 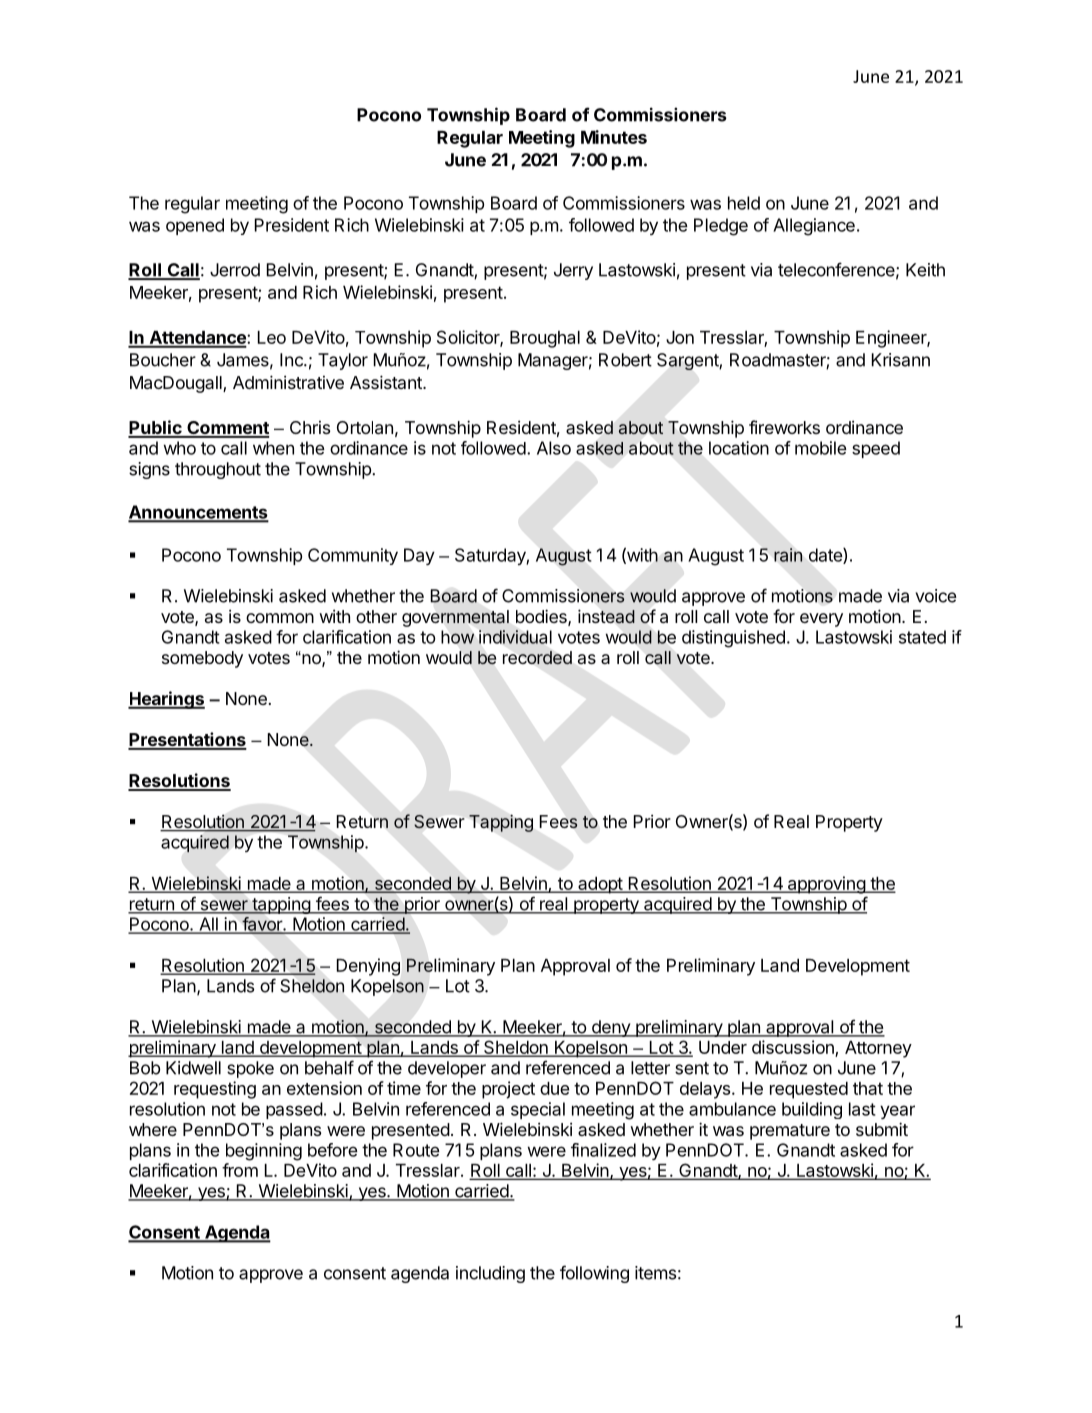 What do you see at coordinates (195, 226) in the screenshot?
I see `opened` at bounding box center [195, 226].
